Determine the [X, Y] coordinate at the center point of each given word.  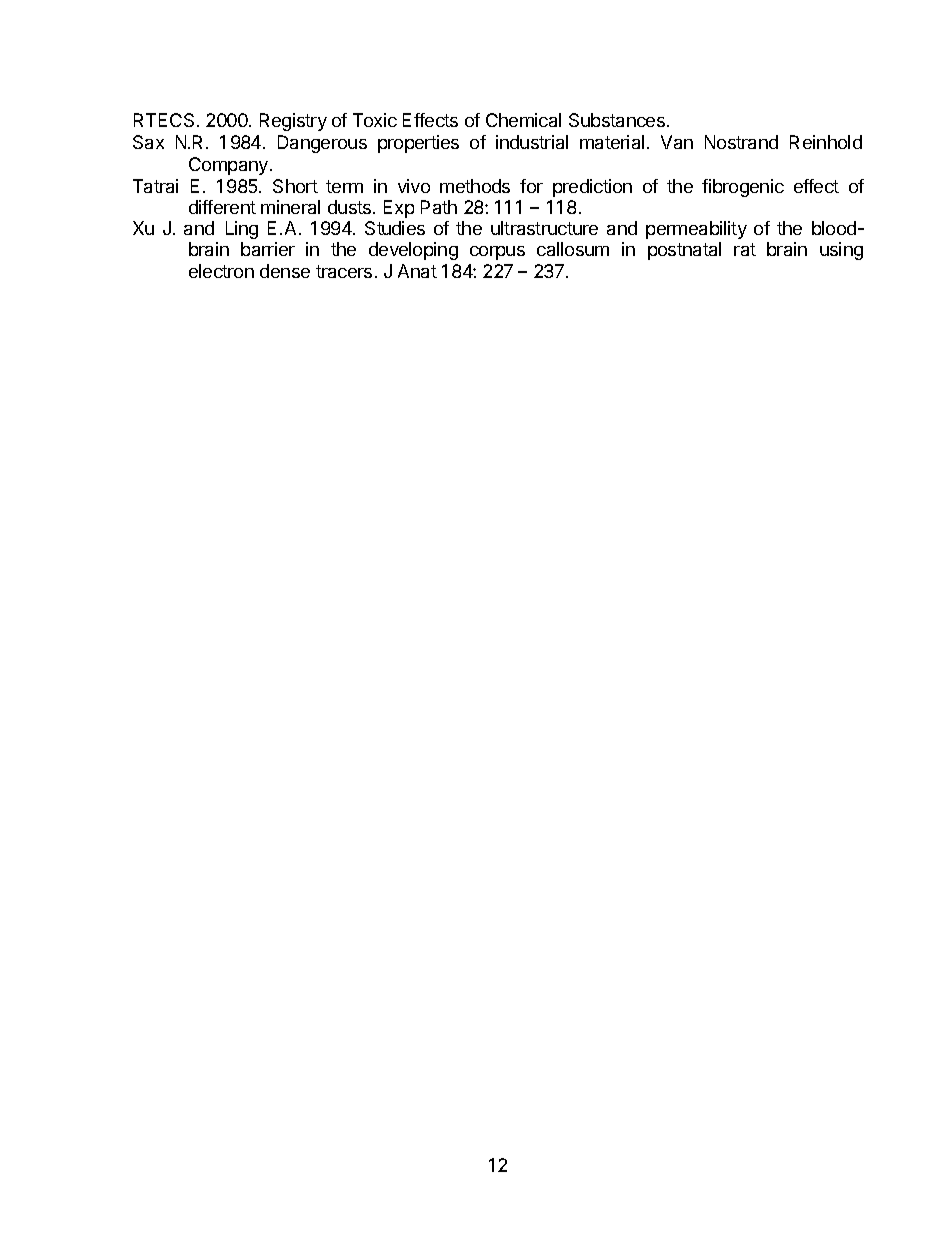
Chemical [523, 120]
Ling [242, 230]
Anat [417, 271]
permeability [696, 230]
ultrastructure [544, 228]
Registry [293, 122]
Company [228, 166]
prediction [592, 188]
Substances [617, 120]
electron [221, 271]
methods [475, 186]
